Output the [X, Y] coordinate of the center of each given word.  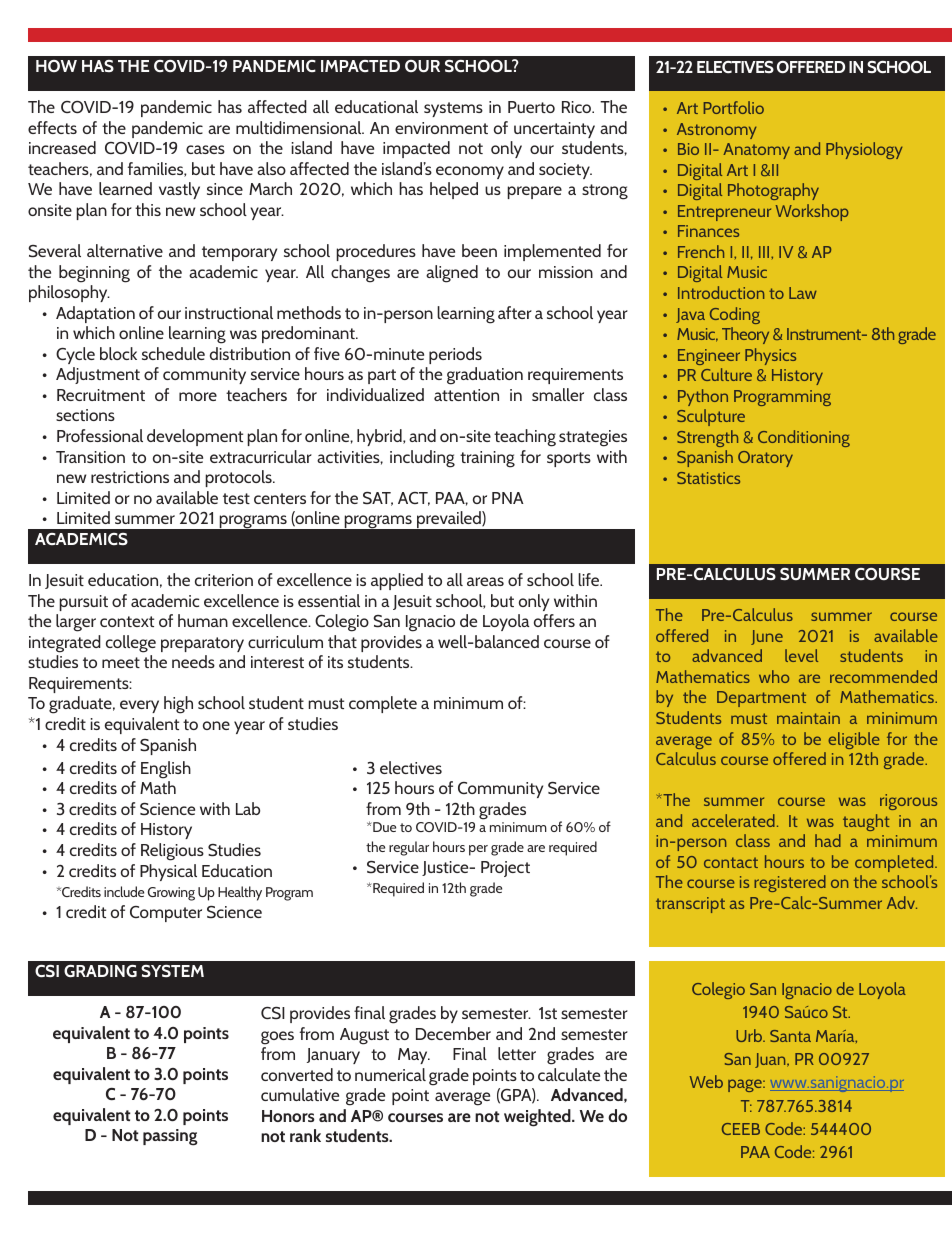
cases [205, 149]
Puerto [531, 107]
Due [383, 827]
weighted [538, 1118]
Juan [771, 1060]
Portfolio [734, 107]
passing [170, 1137]
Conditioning [804, 438]
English [166, 770]
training [487, 459]
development [195, 437]
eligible [853, 740]
